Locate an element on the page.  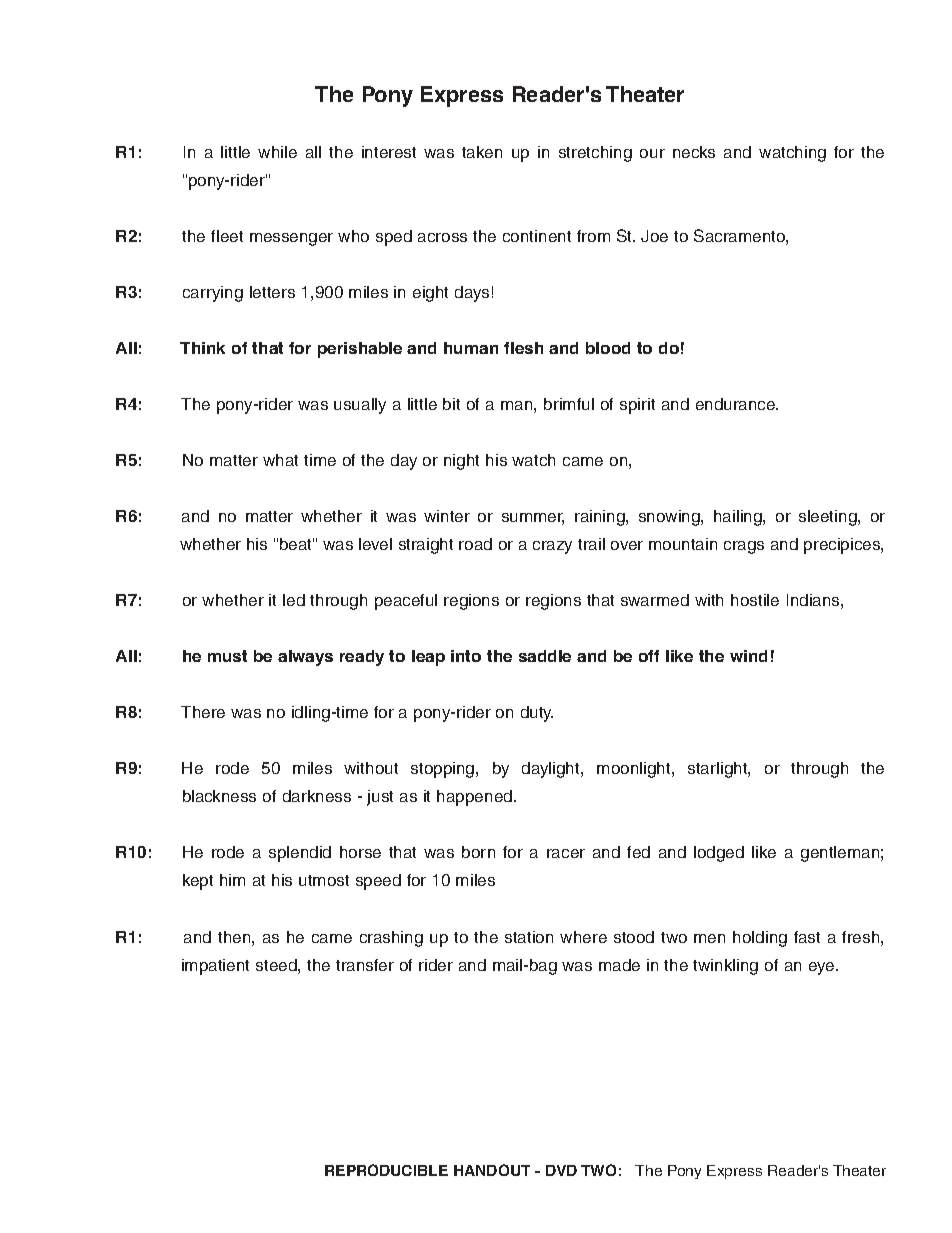
HANDOUT is located at coordinates (492, 1170).
